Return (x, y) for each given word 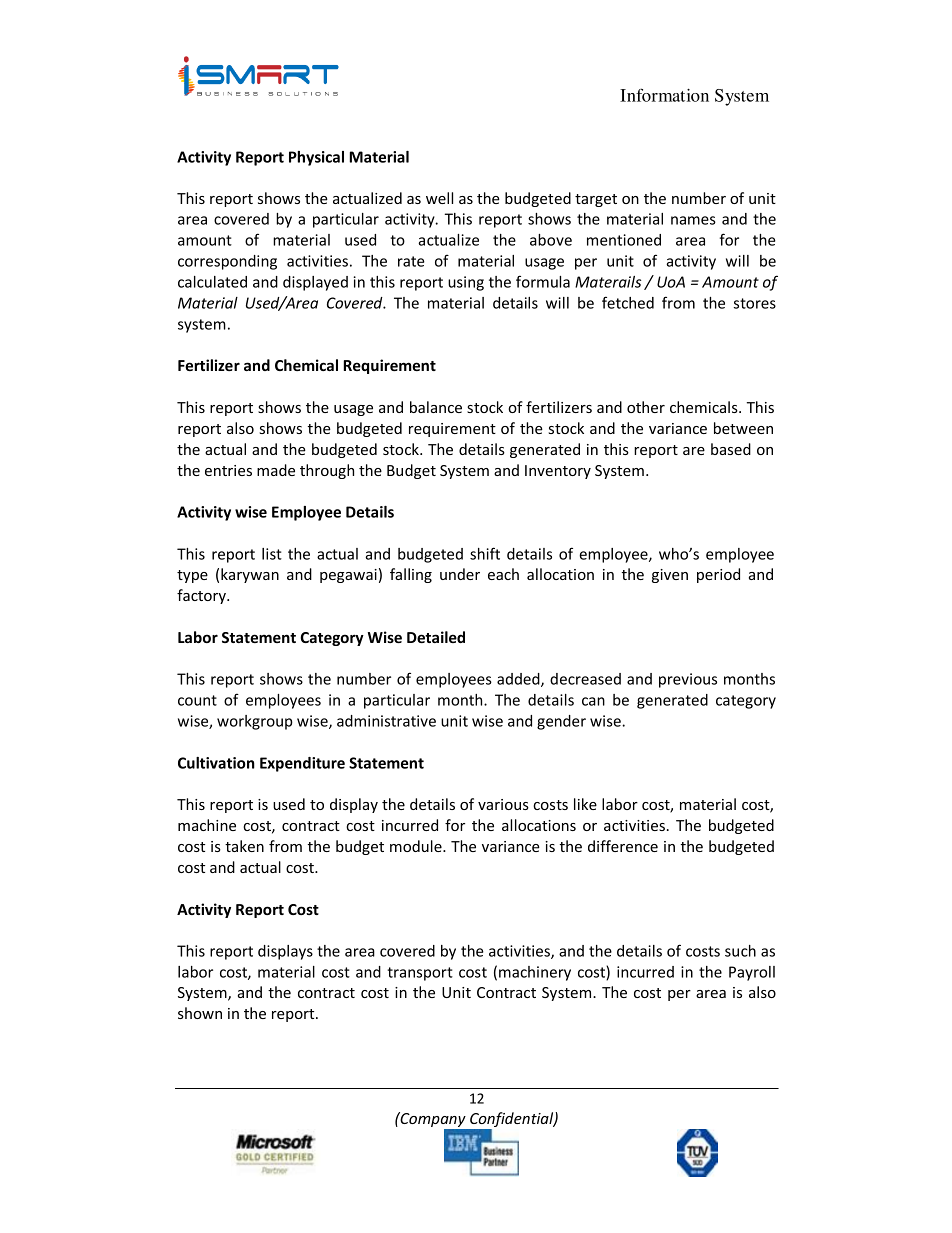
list (272, 554)
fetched (628, 302)
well (439, 198)
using (466, 283)
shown (200, 1013)
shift (485, 553)
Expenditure (302, 764)
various (503, 804)
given (670, 576)
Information (664, 95)
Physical (316, 158)
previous (688, 680)
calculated (212, 282)
